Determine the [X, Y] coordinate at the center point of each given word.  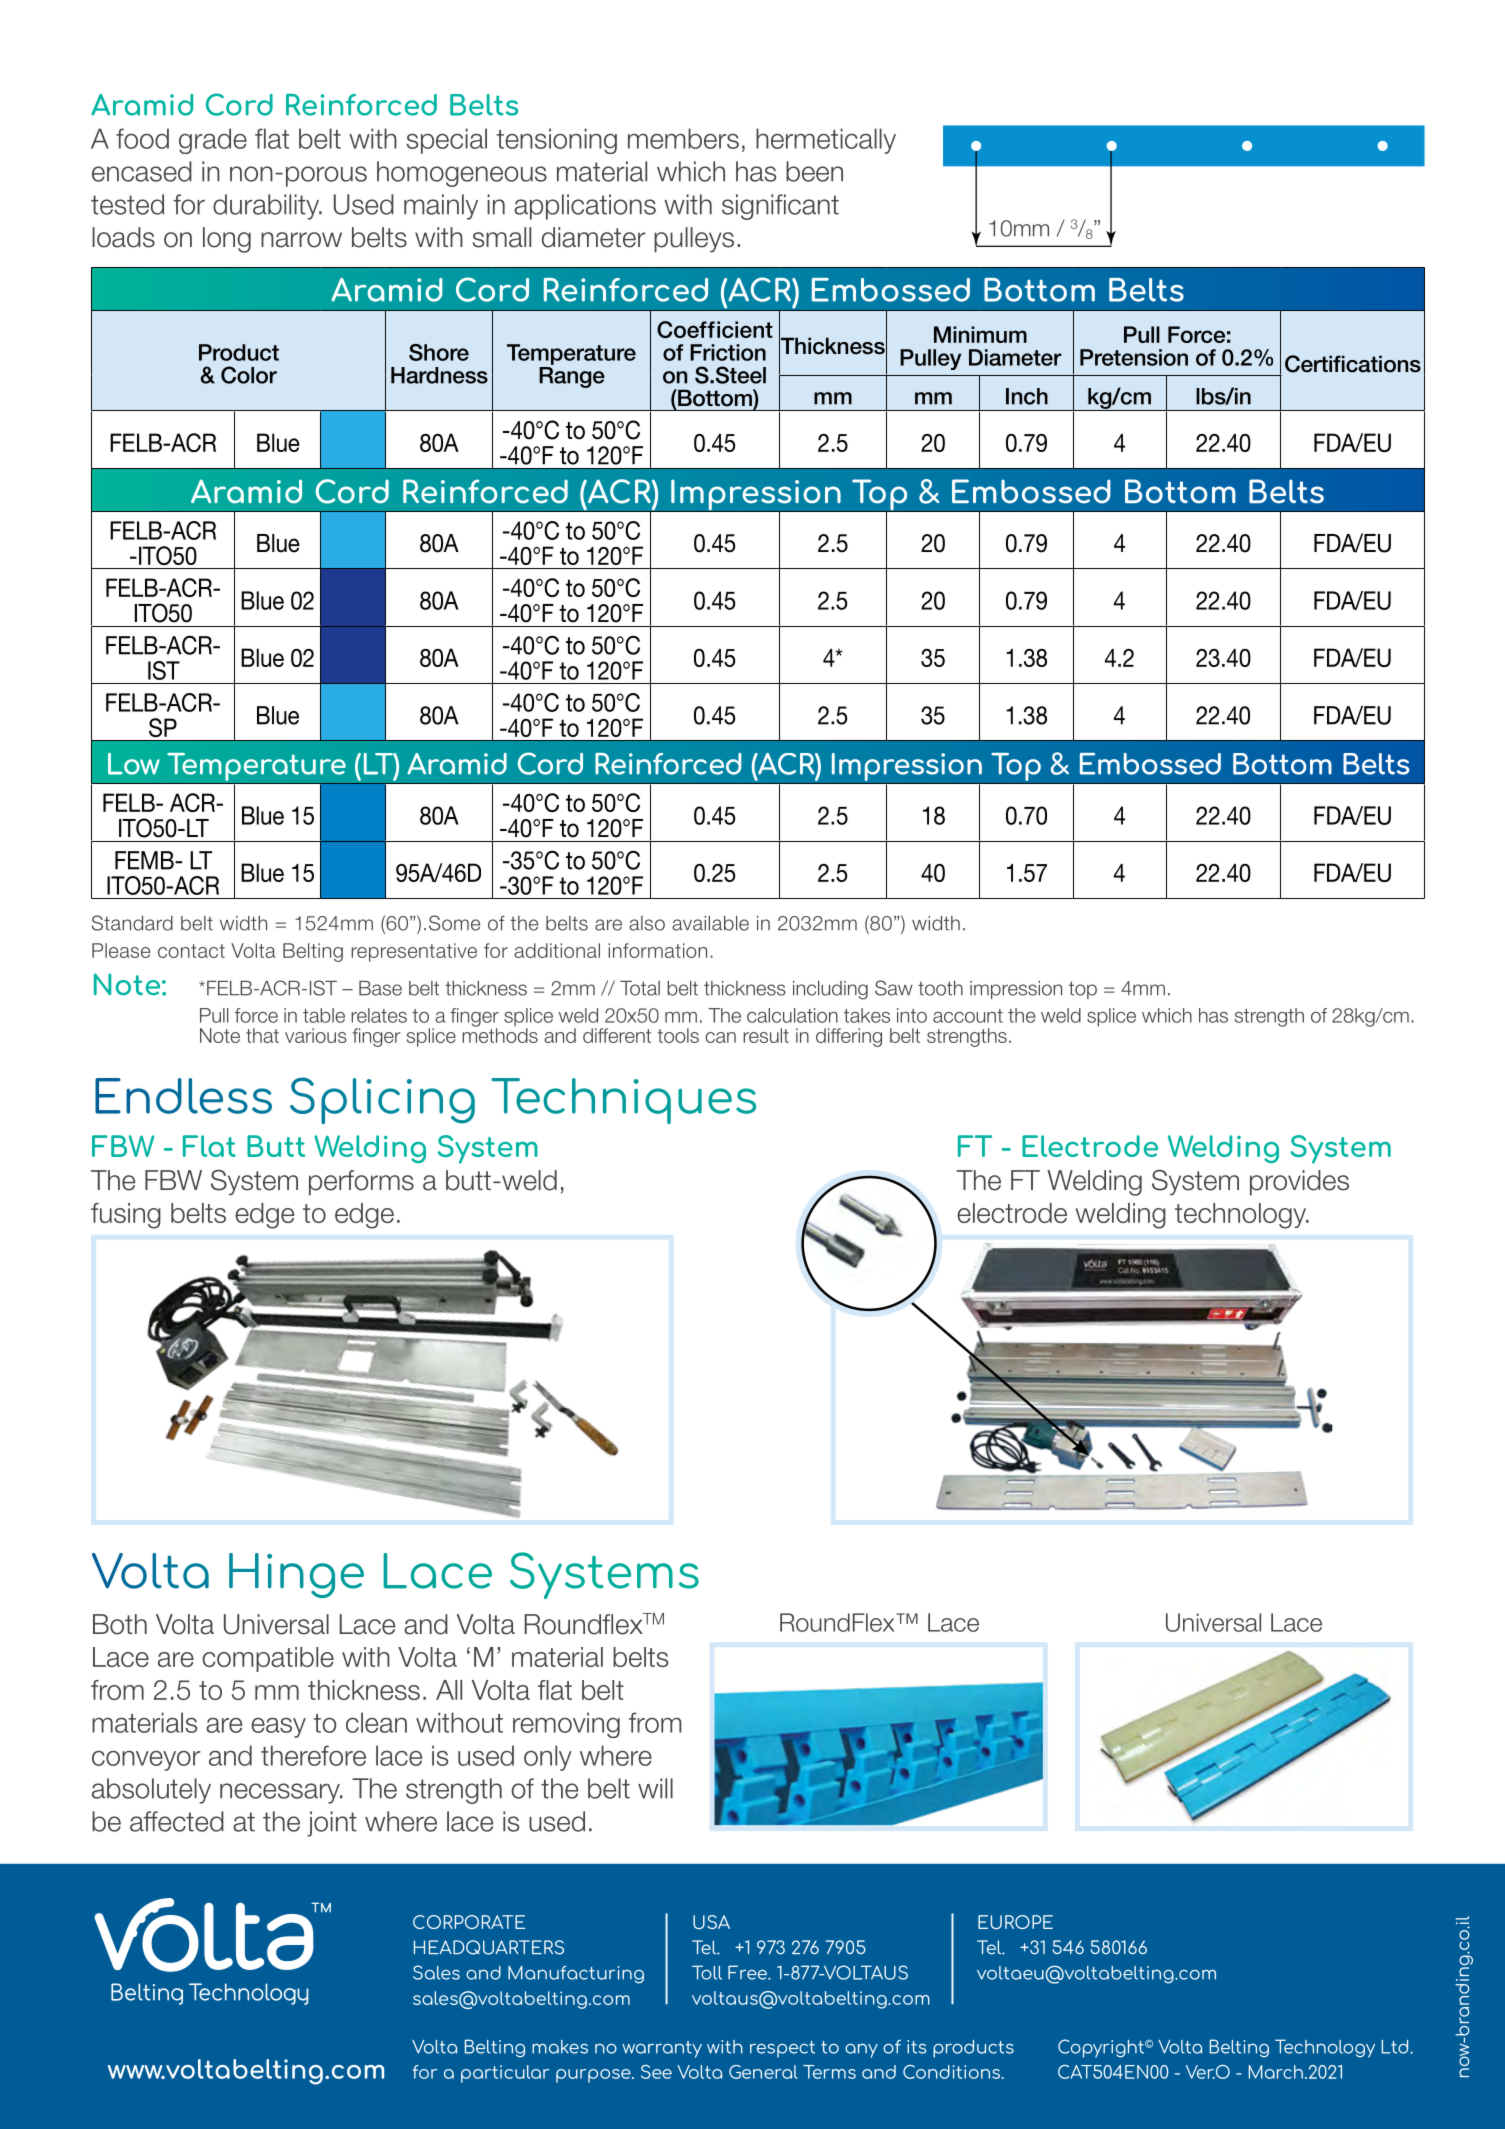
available [710, 923]
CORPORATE [469, 1922]
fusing [126, 1216]
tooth [940, 988]
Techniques [623, 1101]
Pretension [1134, 357]
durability [267, 207]
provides [1299, 1183]
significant [780, 207]
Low [134, 764]
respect [782, 2049]
